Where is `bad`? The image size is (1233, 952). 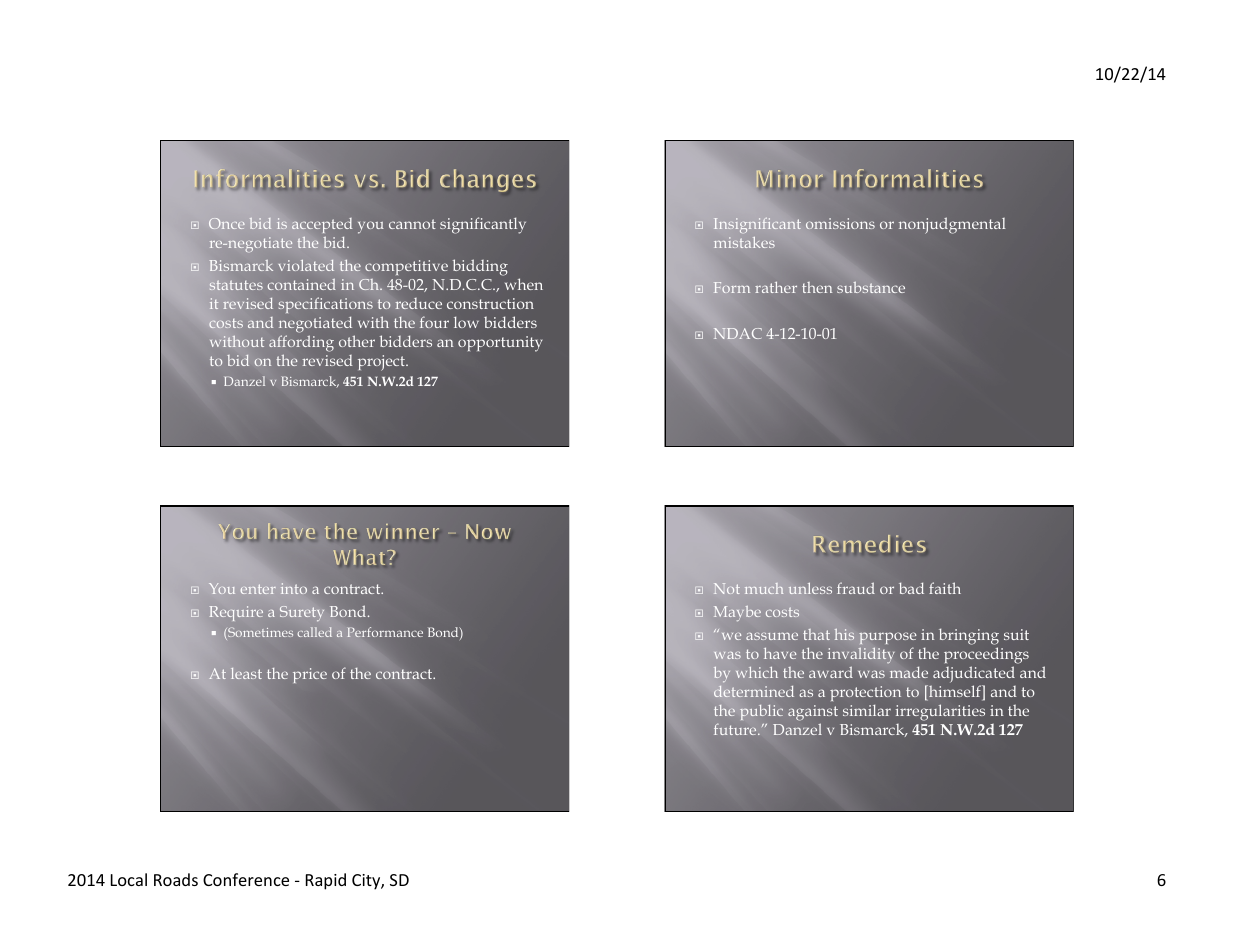
bad is located at coordinates (911, 588).
